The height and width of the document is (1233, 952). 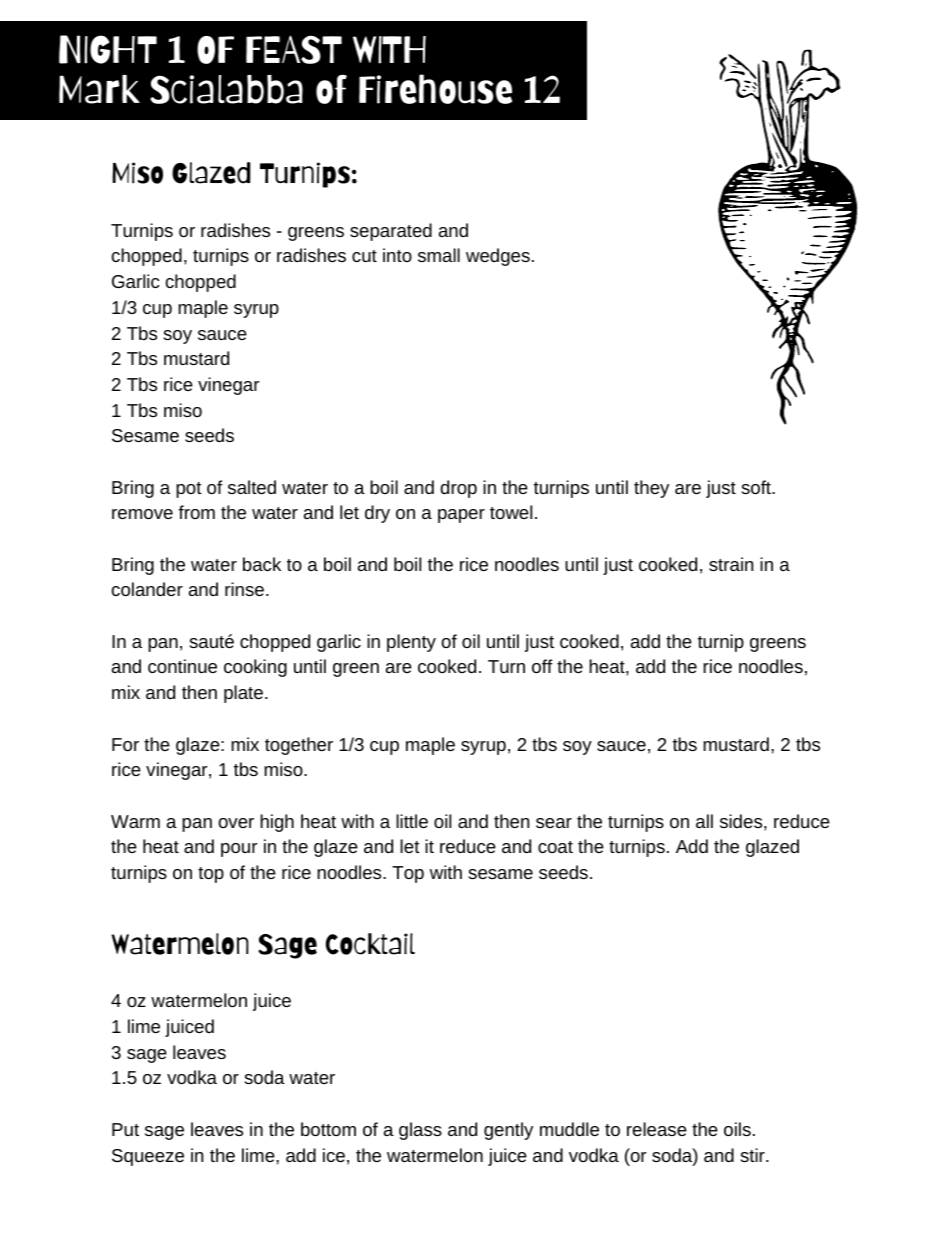 I want to click on colander, so click(x=147, y=589).
